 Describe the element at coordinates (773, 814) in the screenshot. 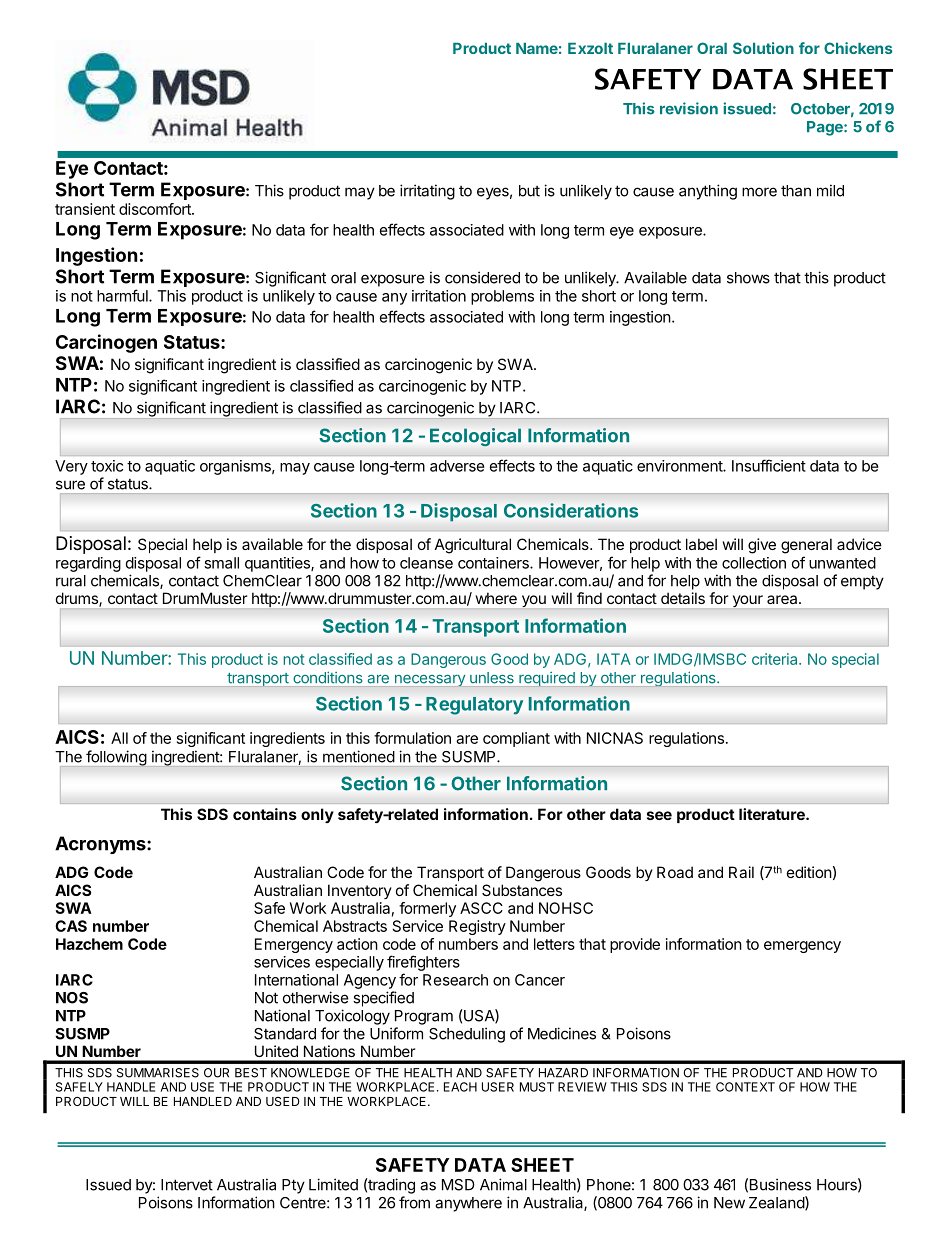

I see `literature` at that location.
